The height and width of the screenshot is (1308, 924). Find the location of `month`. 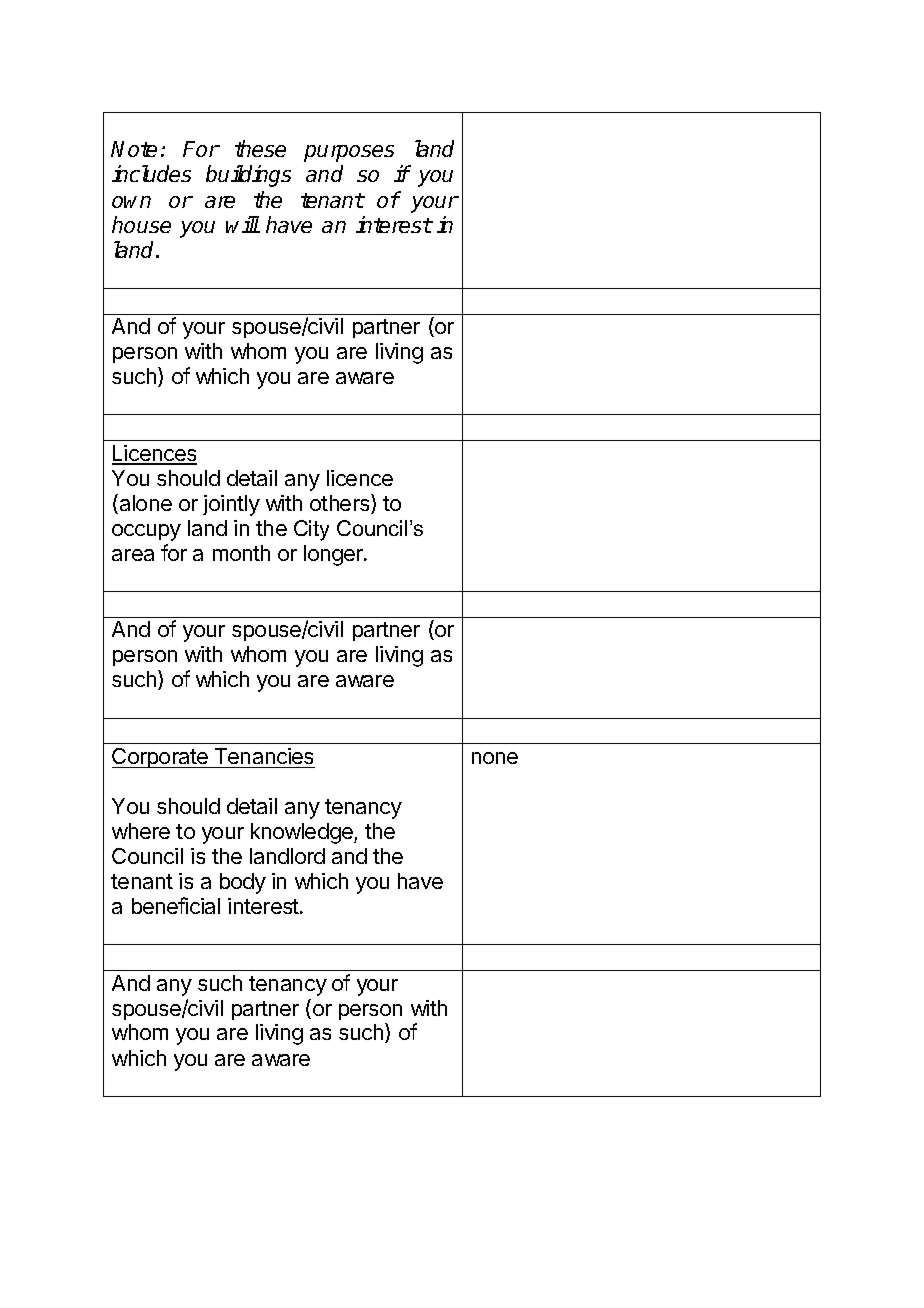

month is located at coordinates (241, 553).
